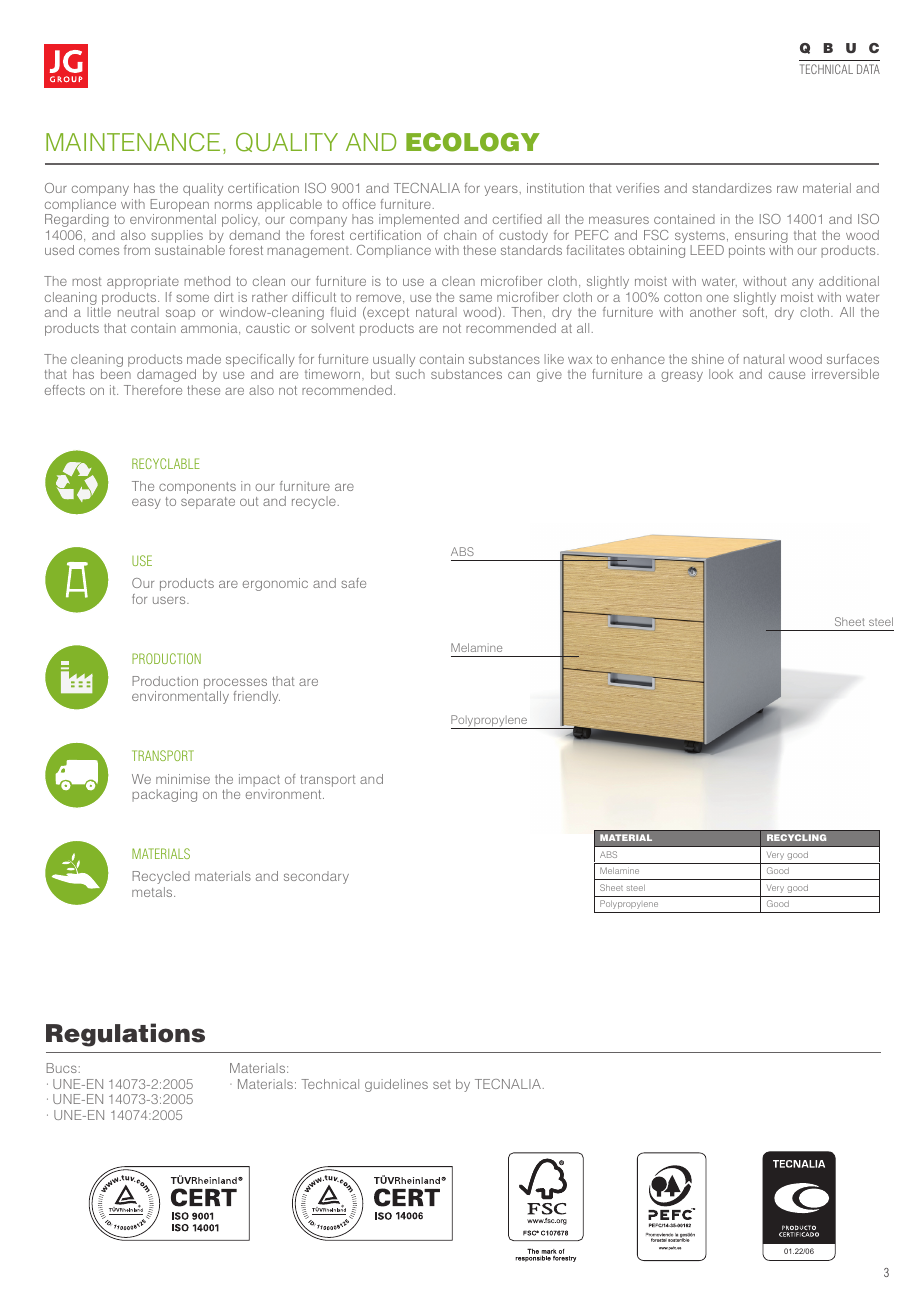 Image resolution: width=924 pixels, height=1308 pixels. I want to click on DATA, so click(868, 69).
